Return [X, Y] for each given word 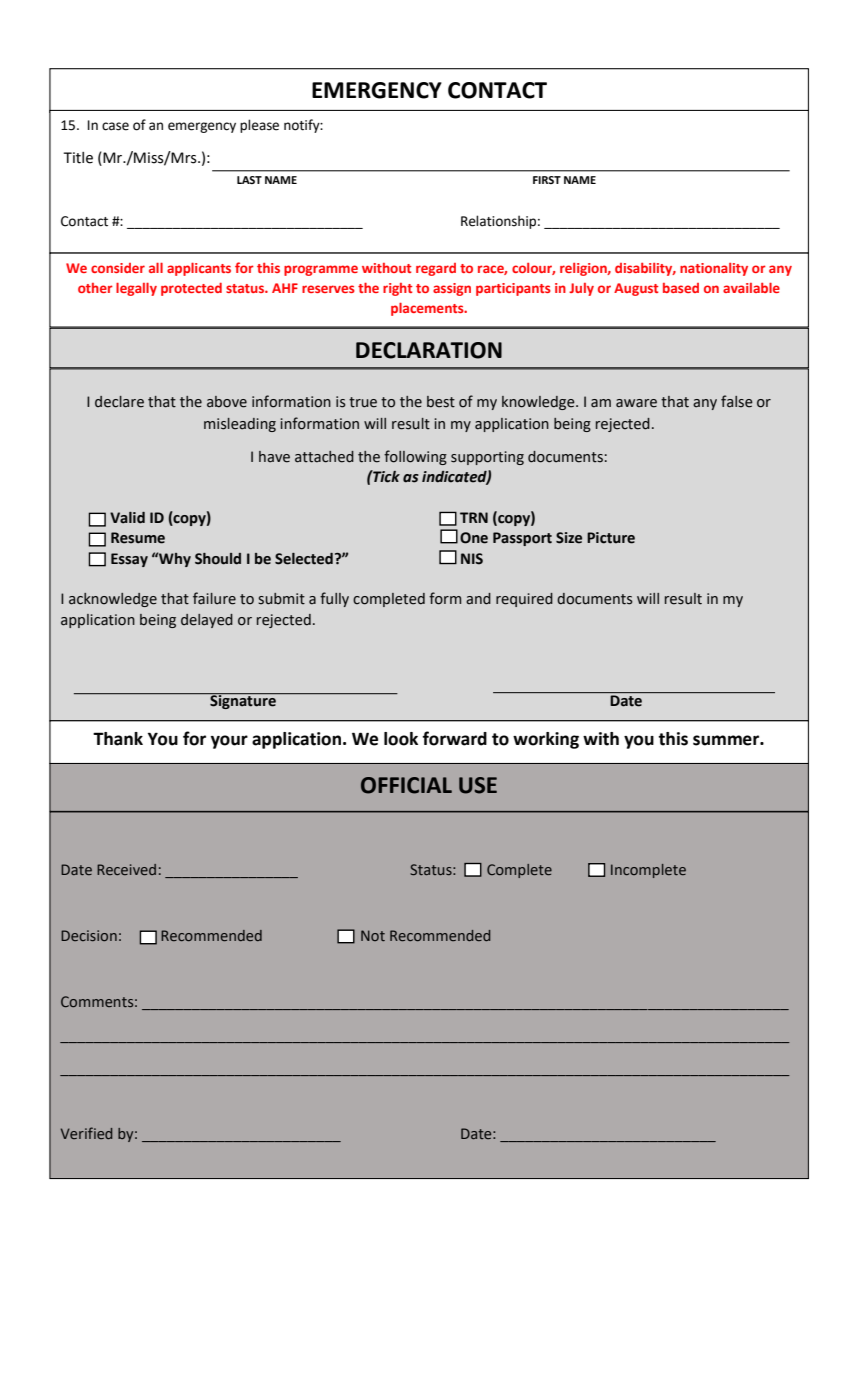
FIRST [547, 180]
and [478, 599]
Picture [611, 538]
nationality [714, 269]
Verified [86, 1133]
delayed [207, 621]
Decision [89, 935]
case [115, 126]
